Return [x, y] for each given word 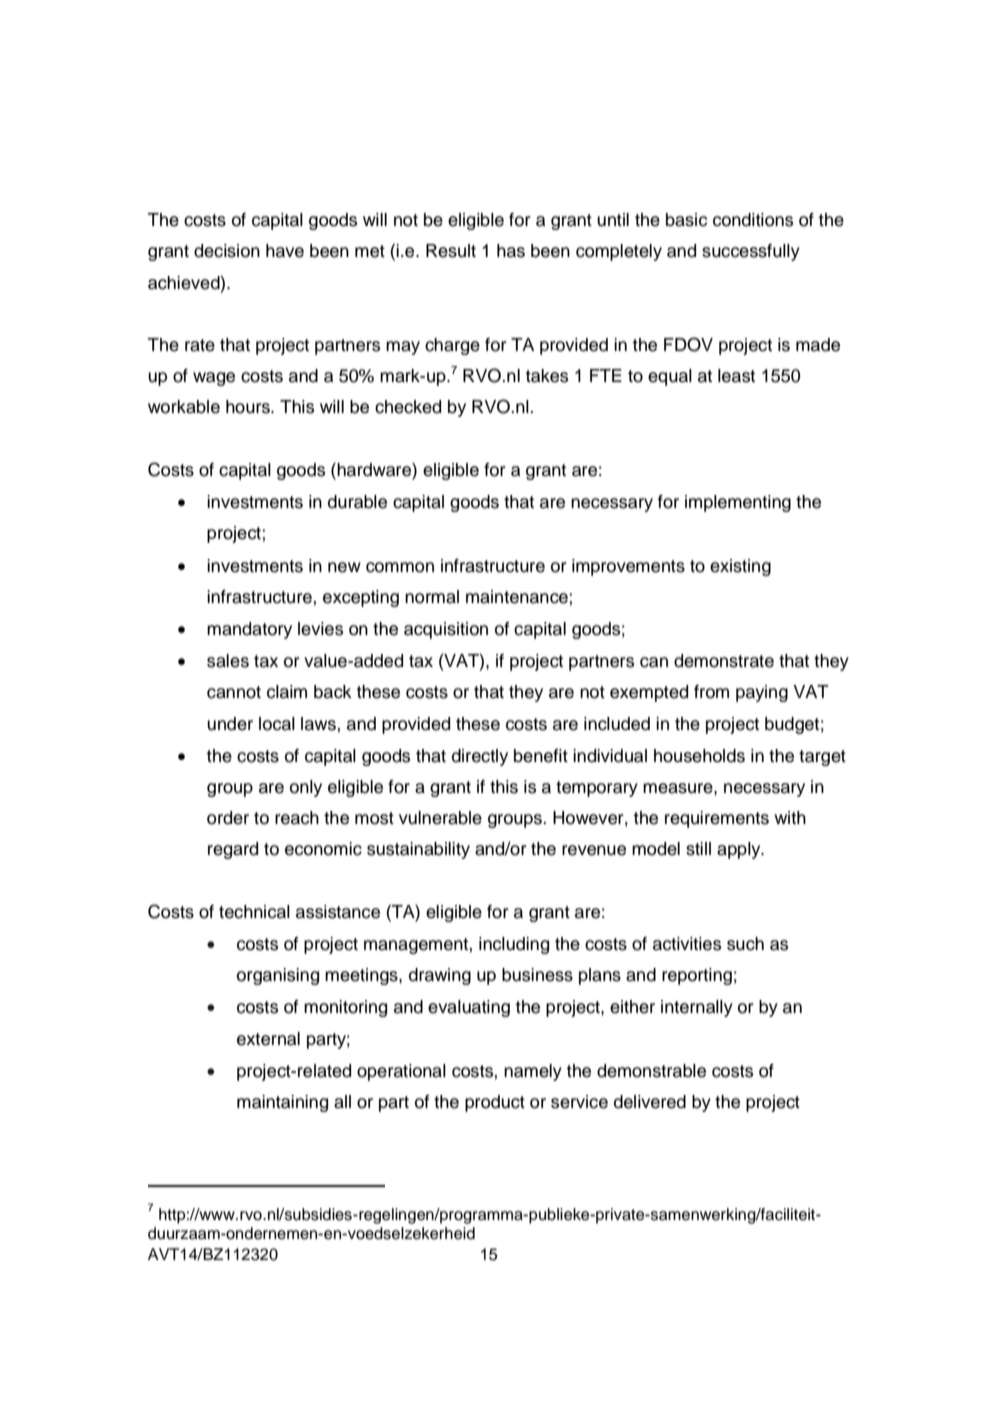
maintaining [282, 1103]
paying [762, 693]
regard [233, 850]
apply [740, 850]
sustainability [418, 850]
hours [249, 407]
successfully [751, 252]
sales [228, 661]
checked [408, 407]
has [511, 251]
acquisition [446, 630]
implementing [738, 503]
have [285, 251]
